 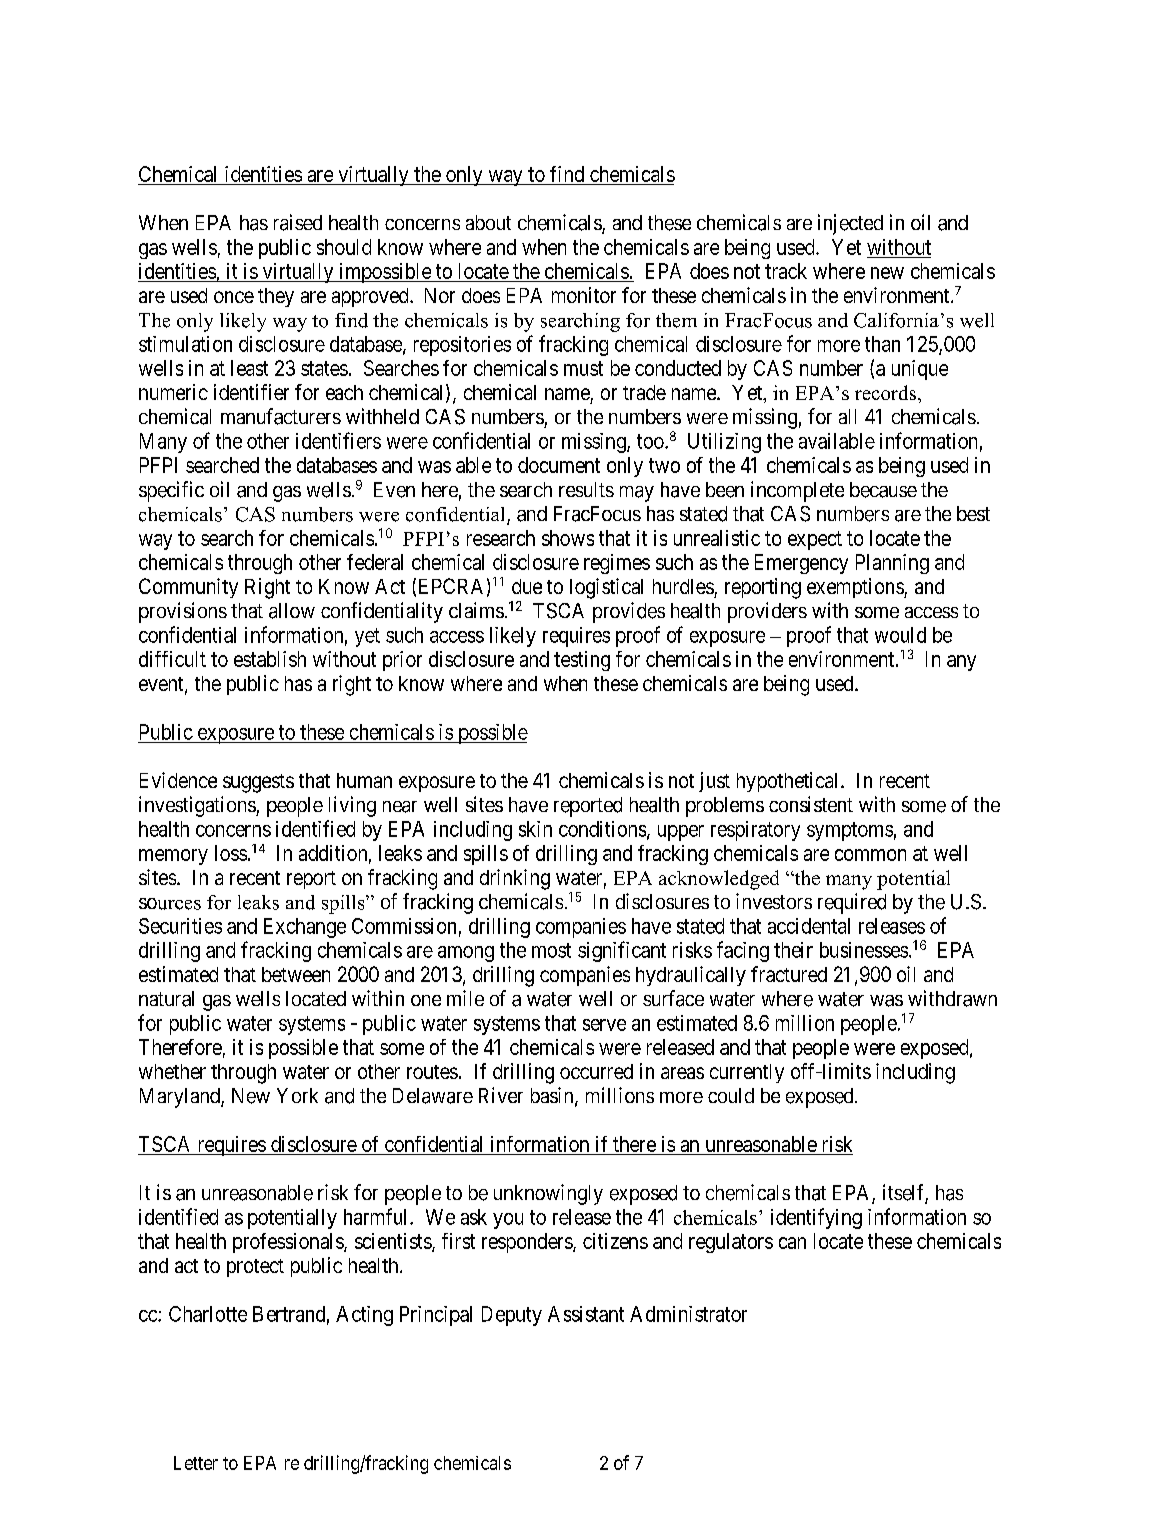 I want to click on monitor, so click(x=584, y=295).
